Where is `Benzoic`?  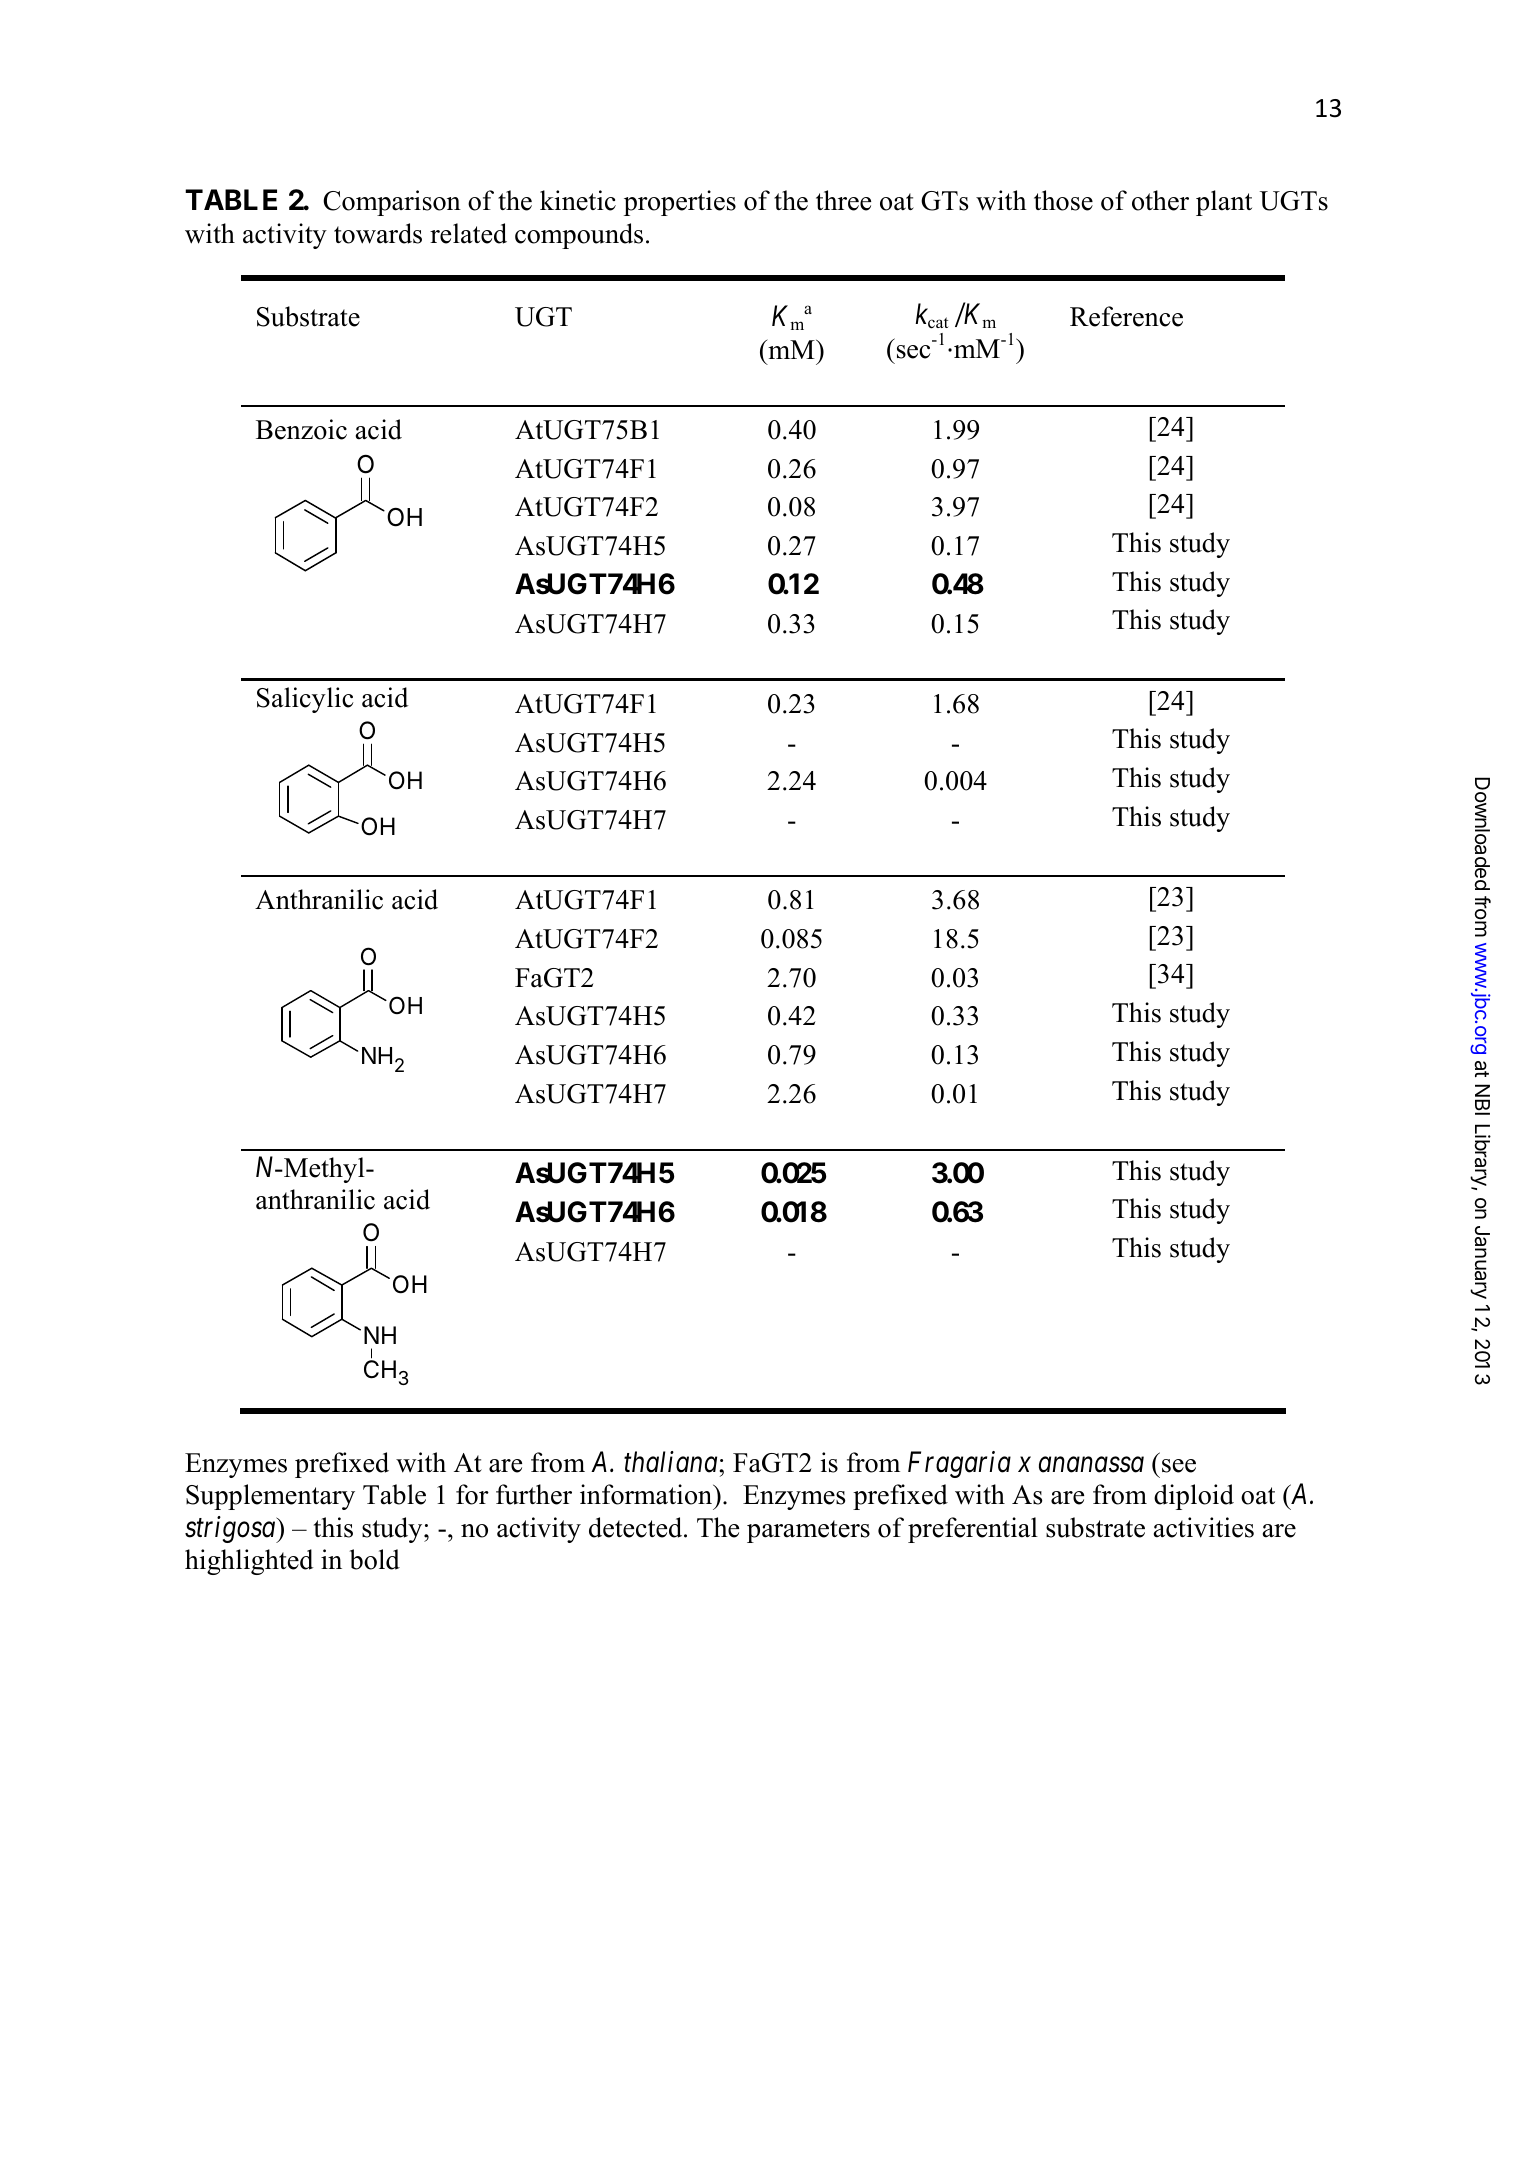 Benzoic is located at coordinates (301, 429).
